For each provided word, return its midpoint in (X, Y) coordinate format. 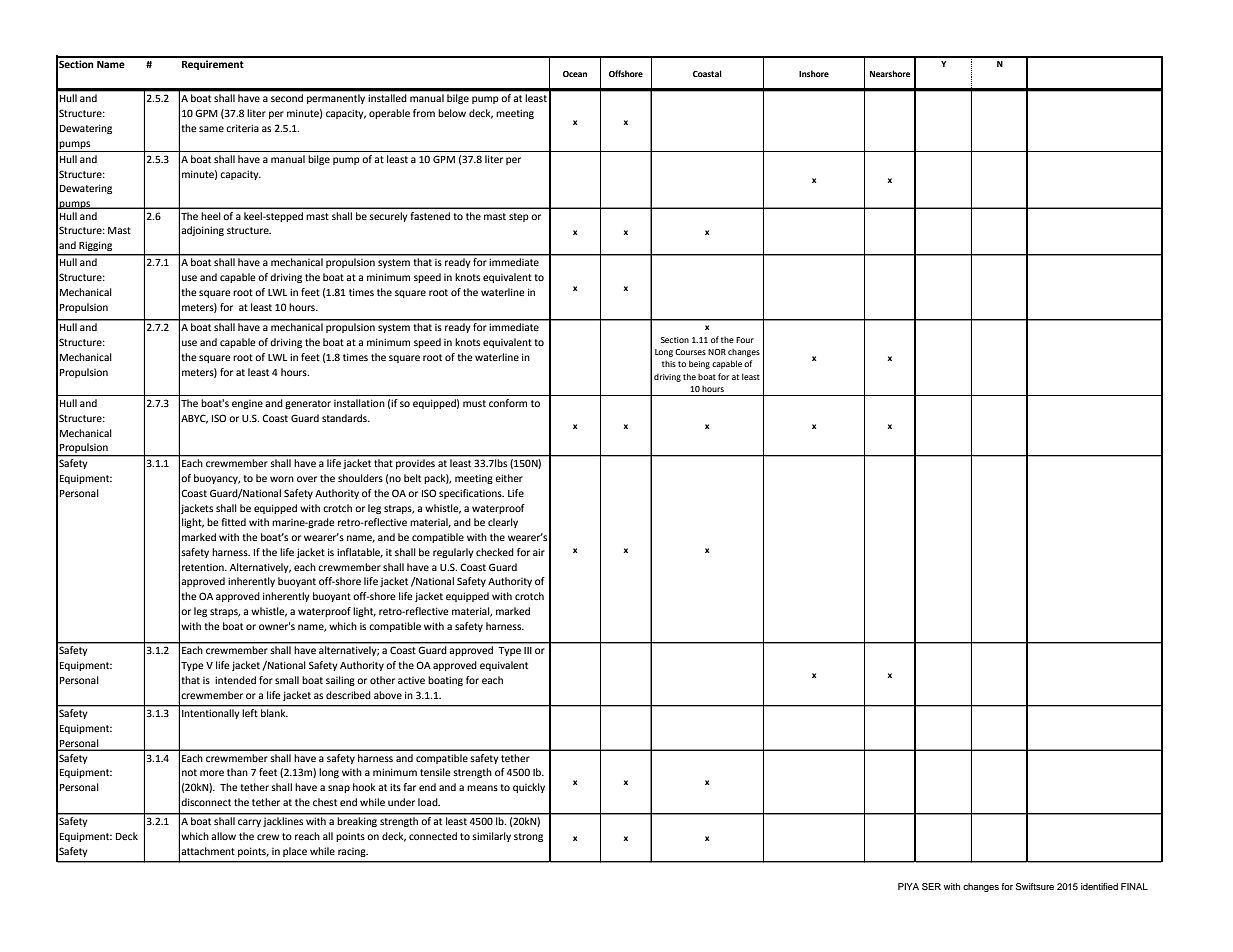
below (452, 113)
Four (745, 340)
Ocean (575, 74)
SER (931, 886)
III (528, 650)
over (307, 479)
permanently (336, 99)
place (295, 852)
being (699, 364)
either (509, 478)
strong (528, 837)
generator (308, 404)
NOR (717, 352)
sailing (340, 681)
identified (1099, 886)
